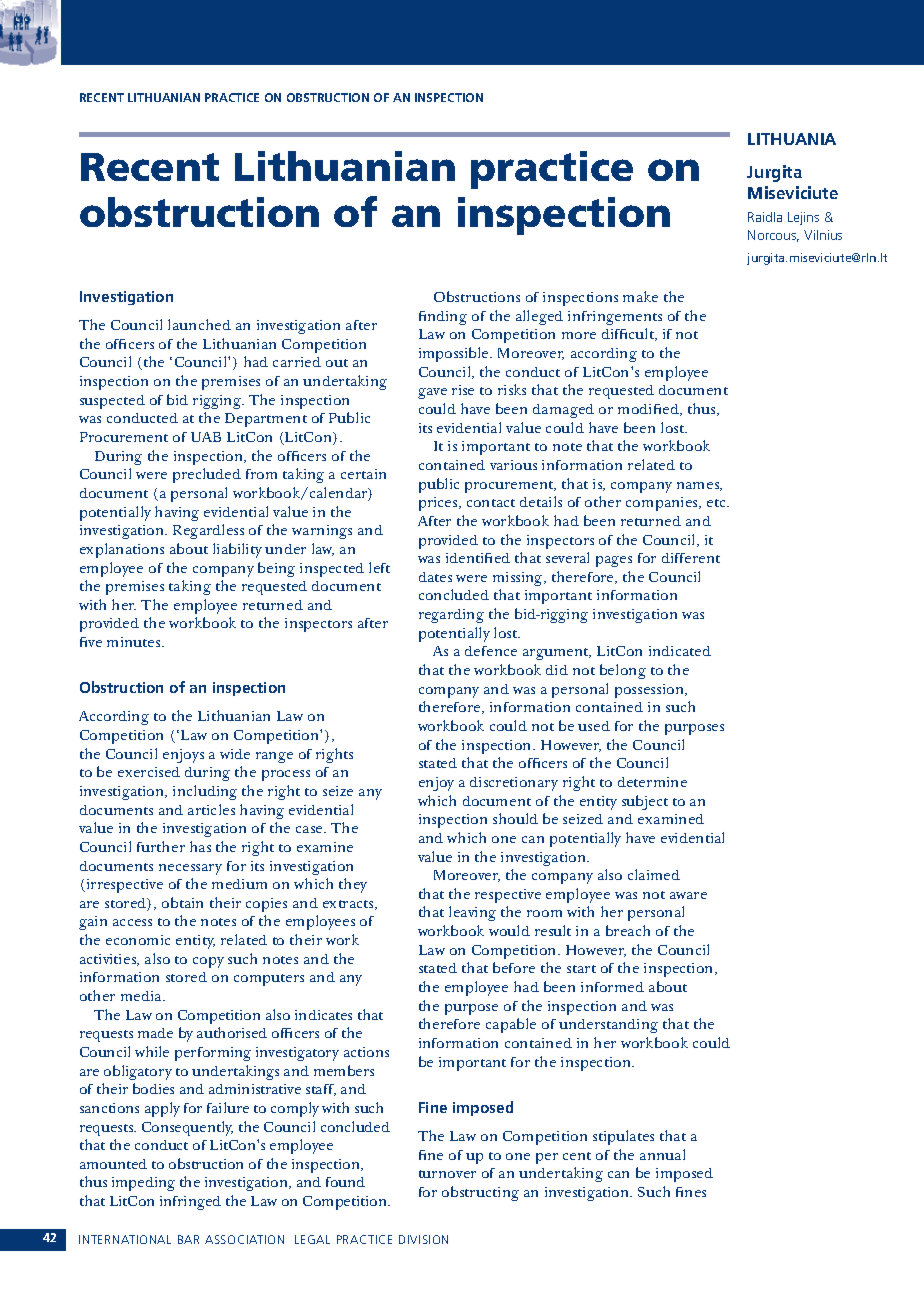 Image resolution: width=924 pixels, height=1308 pixels. Describe the element at coordinates (823, 235) in the page. I see `Vilnius` at that location.
